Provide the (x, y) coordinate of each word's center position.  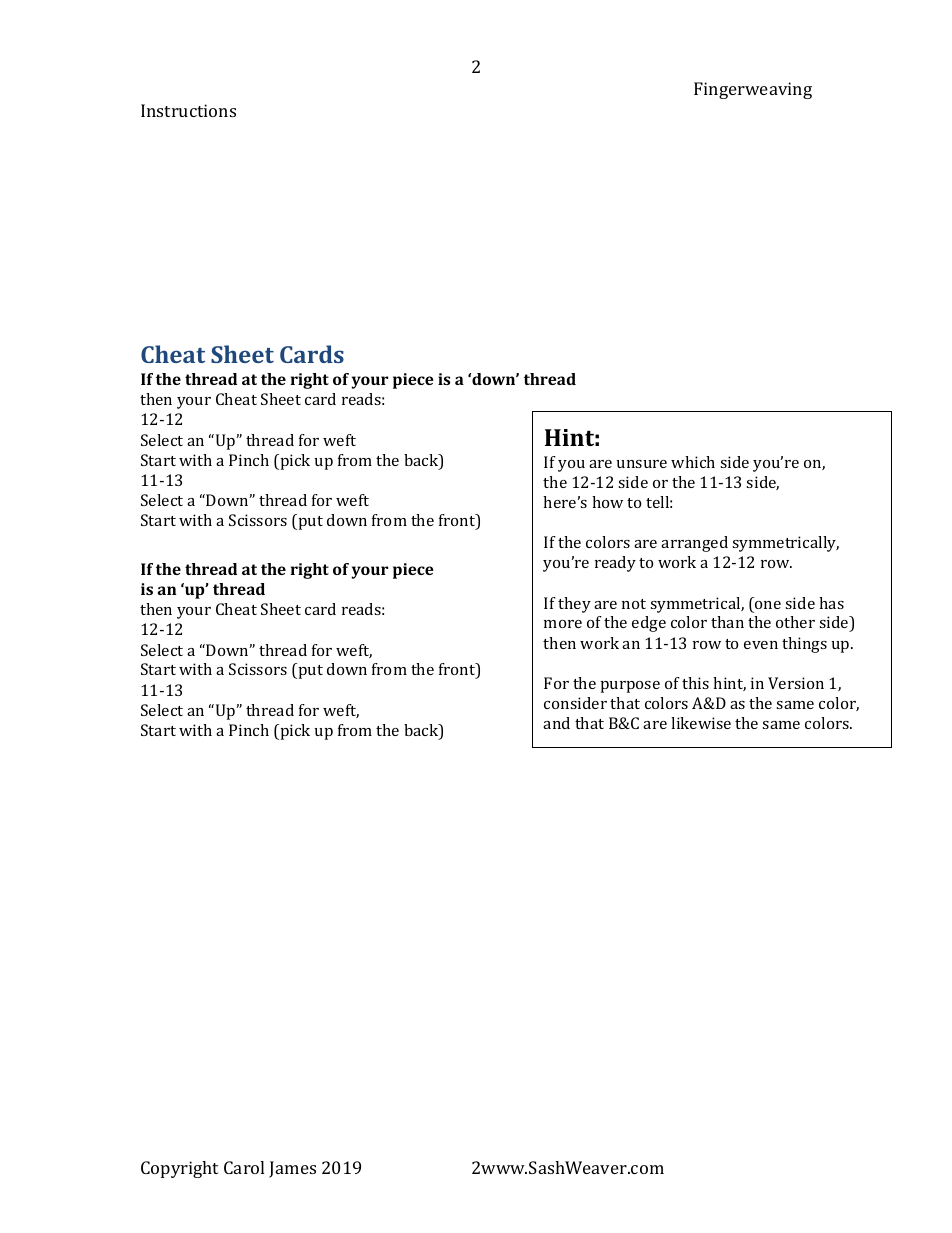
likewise (701, 723)
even (761, 645)
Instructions (188, 110)
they (574, 605)
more (563, 624)
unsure (642, 464)
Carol (244, 1167)
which (693, 462)
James (292, 1169)
